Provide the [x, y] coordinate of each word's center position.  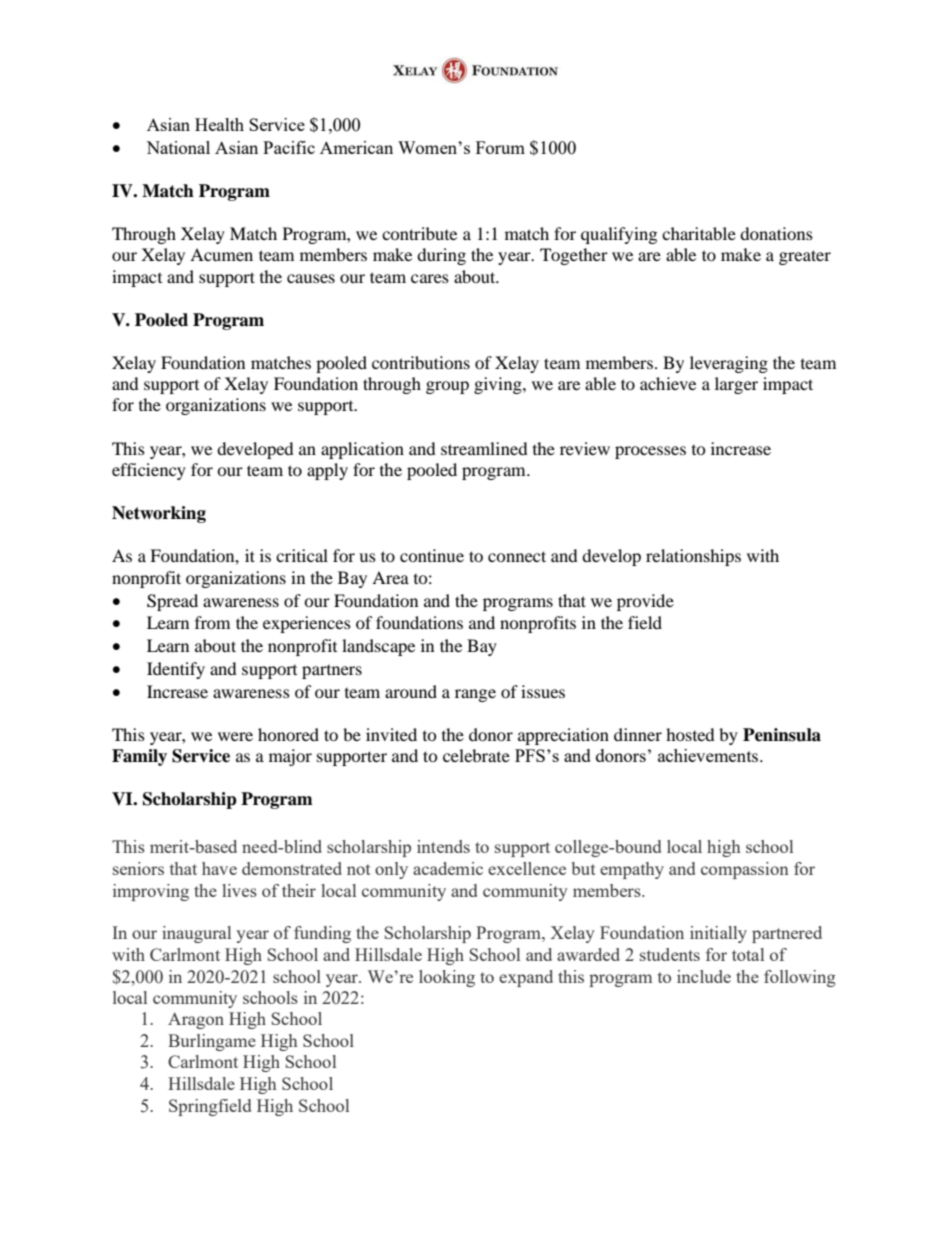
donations [776, 233]
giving [499, 385]
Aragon [196, 1020]
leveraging [729, 364]
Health [219, 124]
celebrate [476, 755]
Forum [500, 147]
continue [432, 555]
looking [447, 978]
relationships [693, 557]
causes [311, 278]
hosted [690, 734]
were [235, 736]
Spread [172, 602]
